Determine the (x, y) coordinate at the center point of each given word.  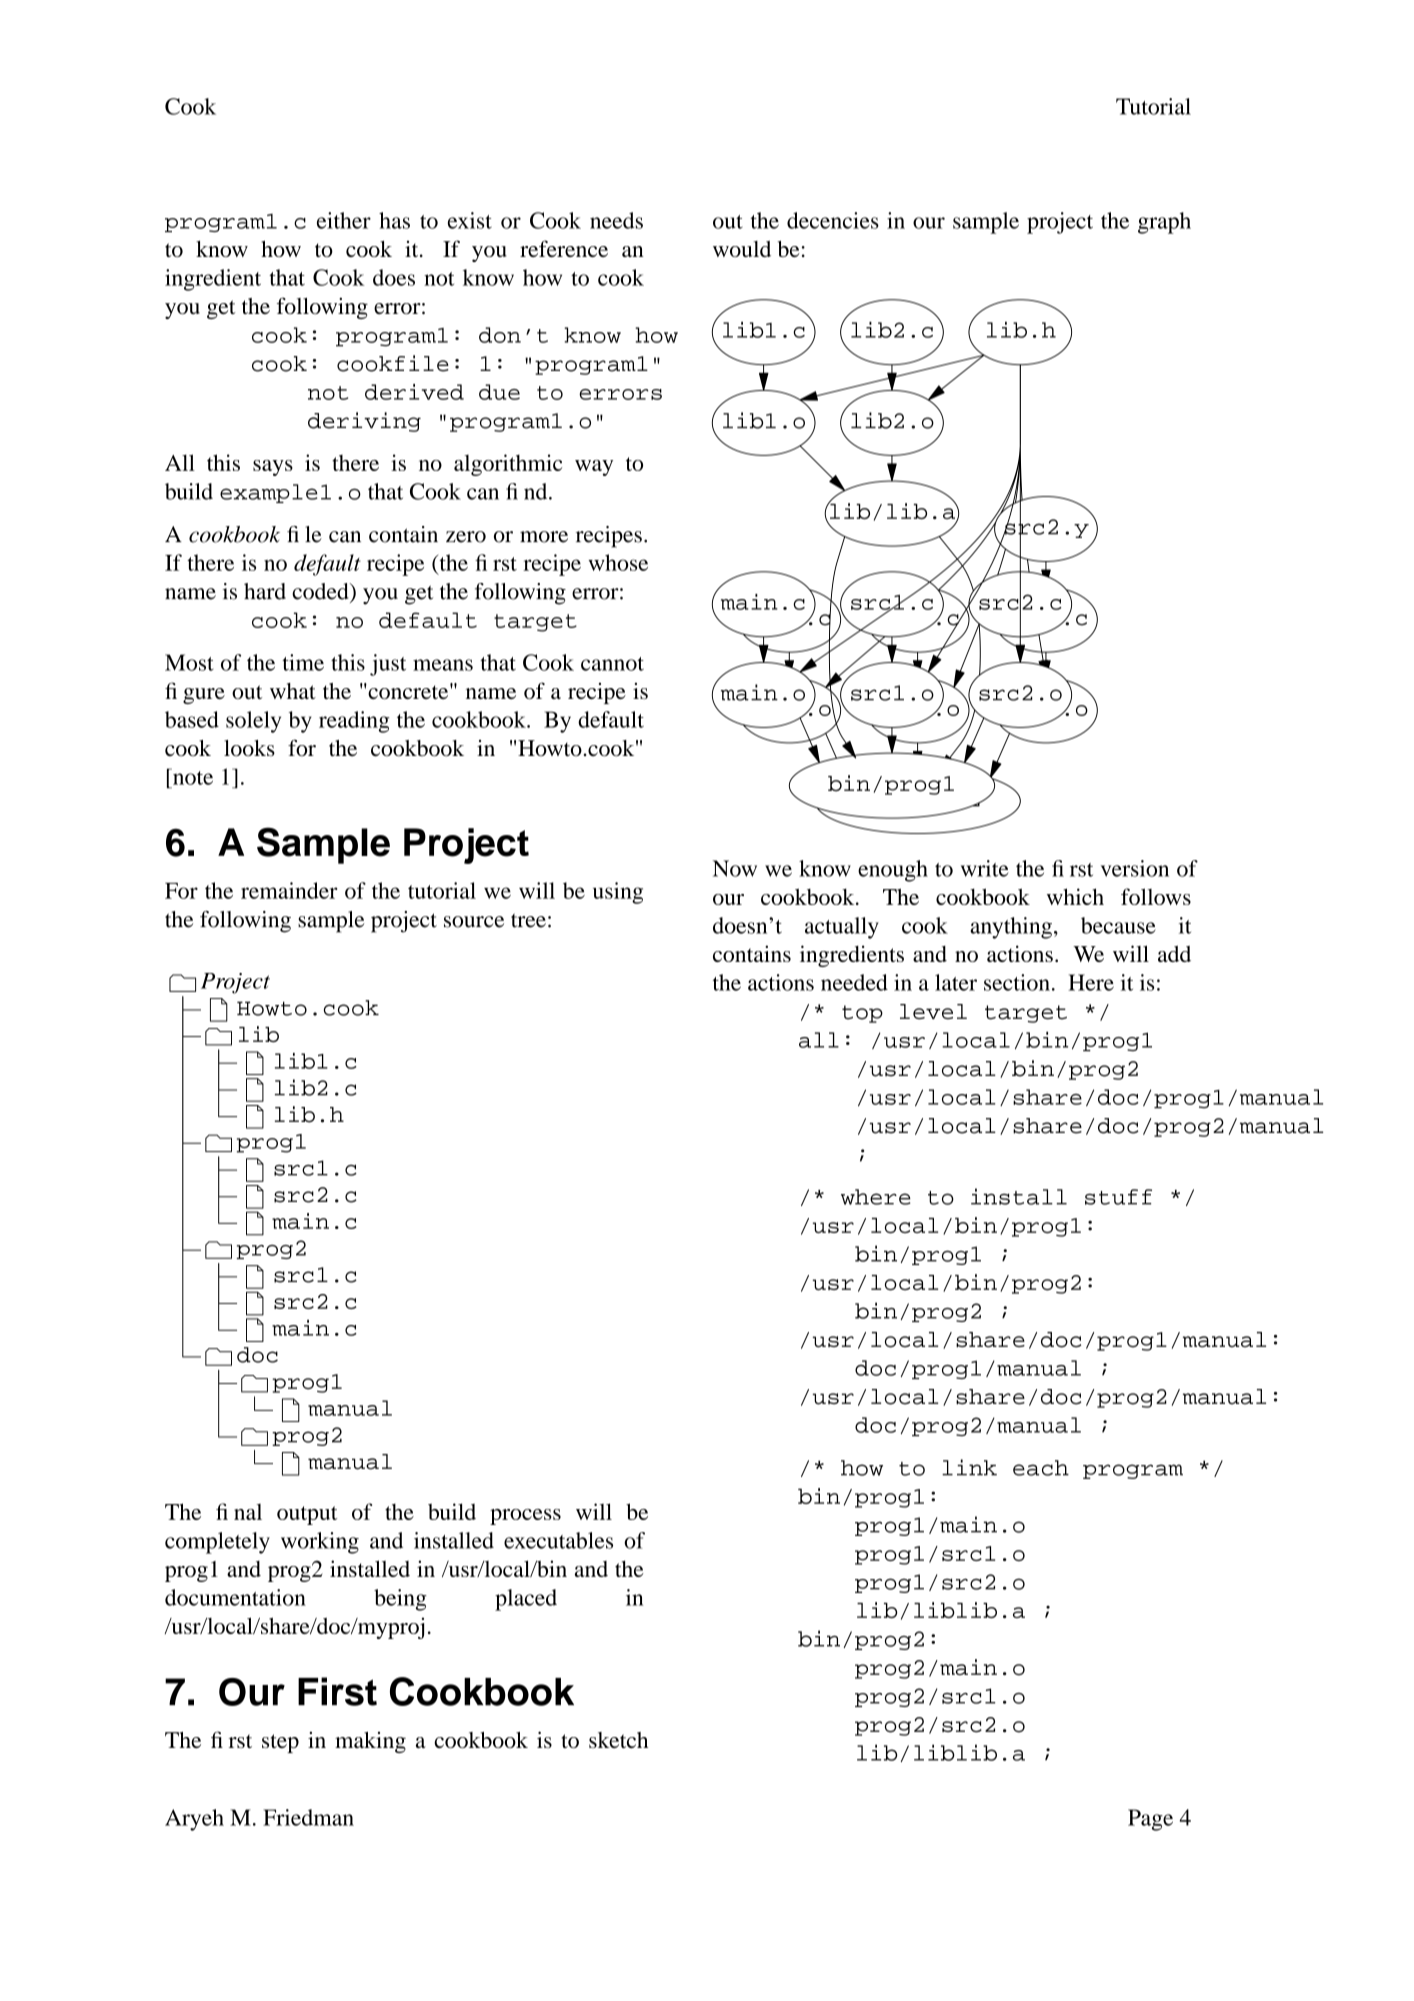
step (280, 1743)
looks (249, 748)
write (985, 868)
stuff (1118, 1197)
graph (1164, 223)
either (344, 220)
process (525, 1517)
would (742, 249)
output (307, 1515)
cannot (612, 664)
